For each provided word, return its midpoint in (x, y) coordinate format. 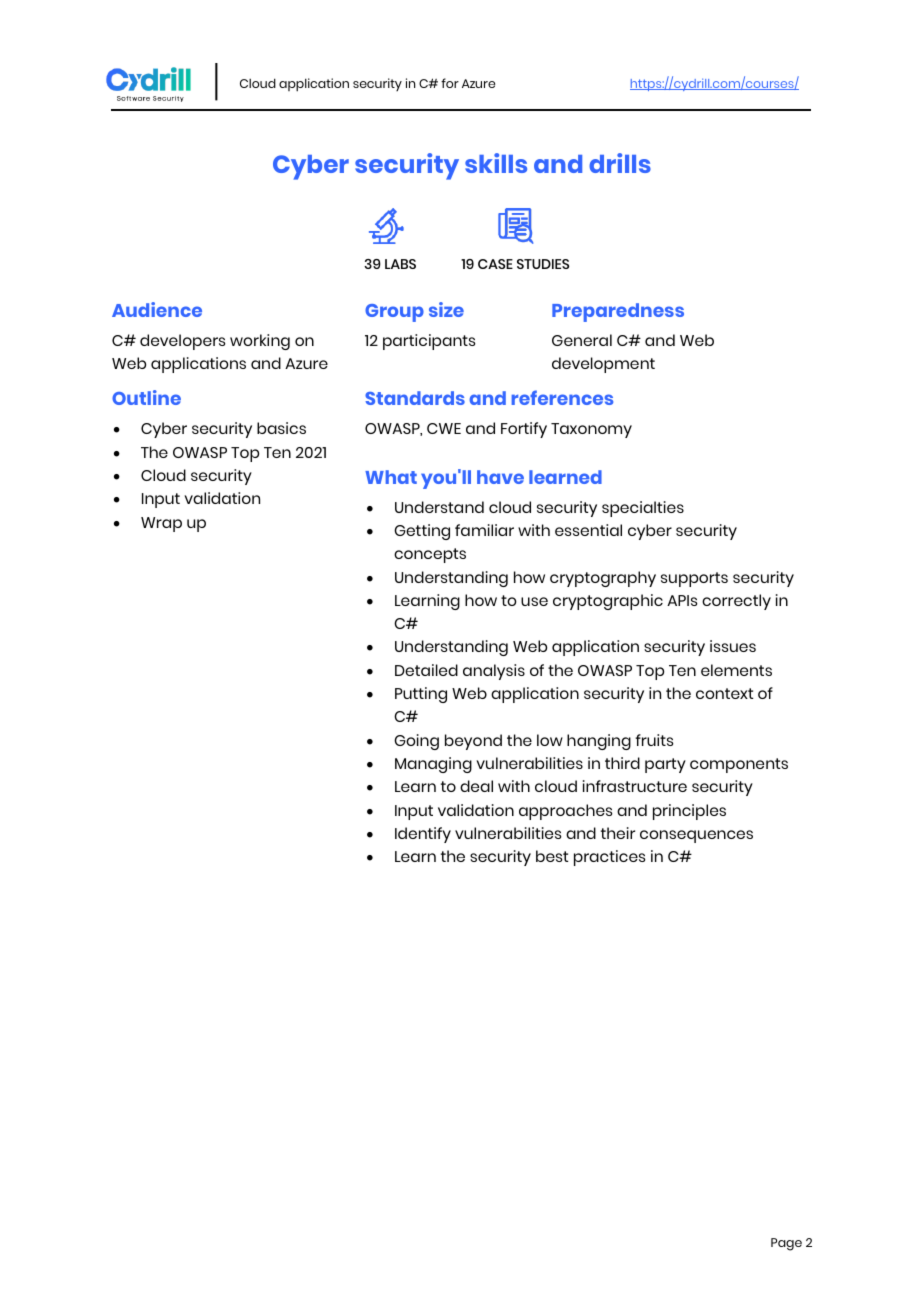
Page (786, 1244)
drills (620, 163)
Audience (157, 309)
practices (609, 858)
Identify (423, 835)
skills (496, 163)
